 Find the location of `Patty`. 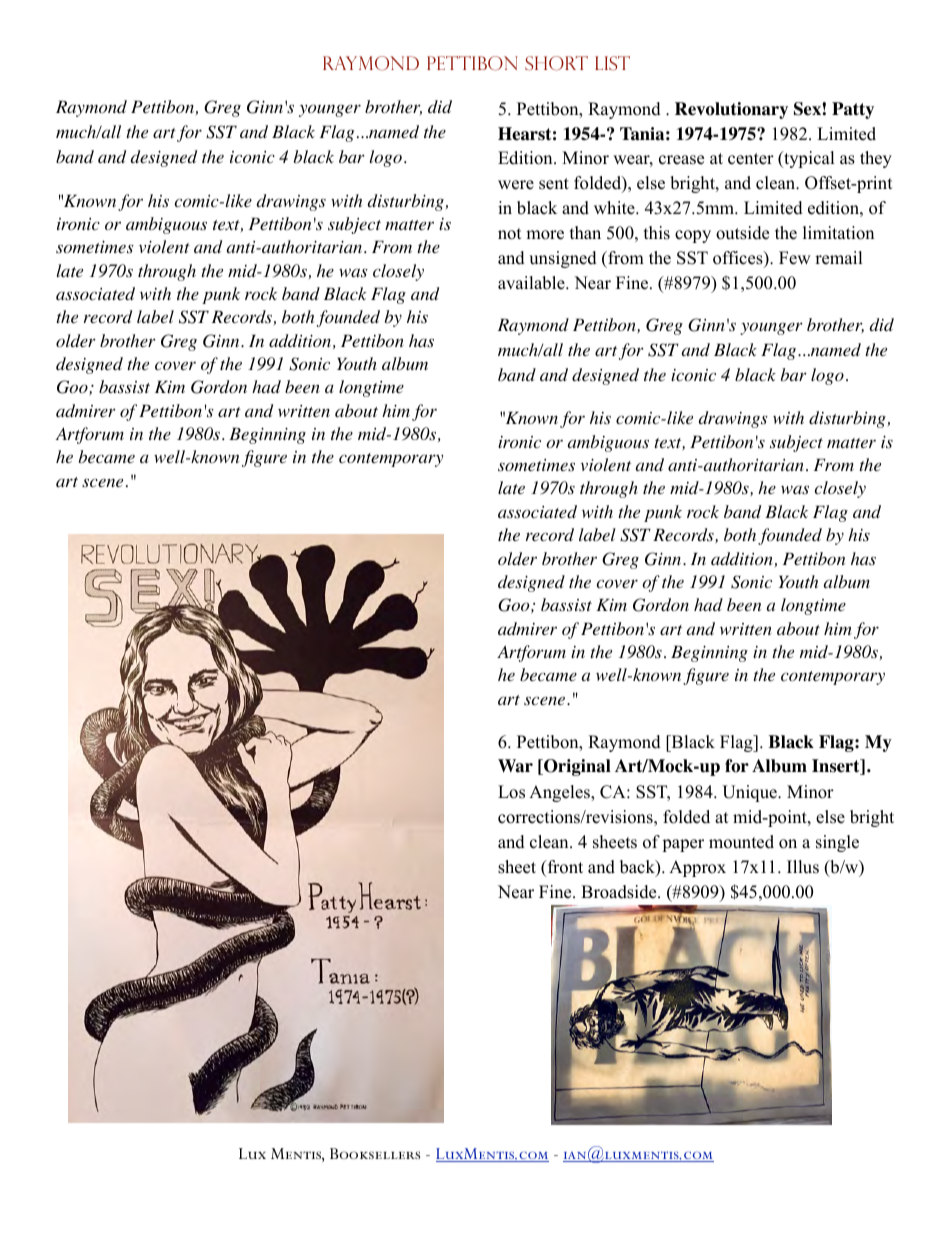

Patty is located at coordinates (853, 110).
